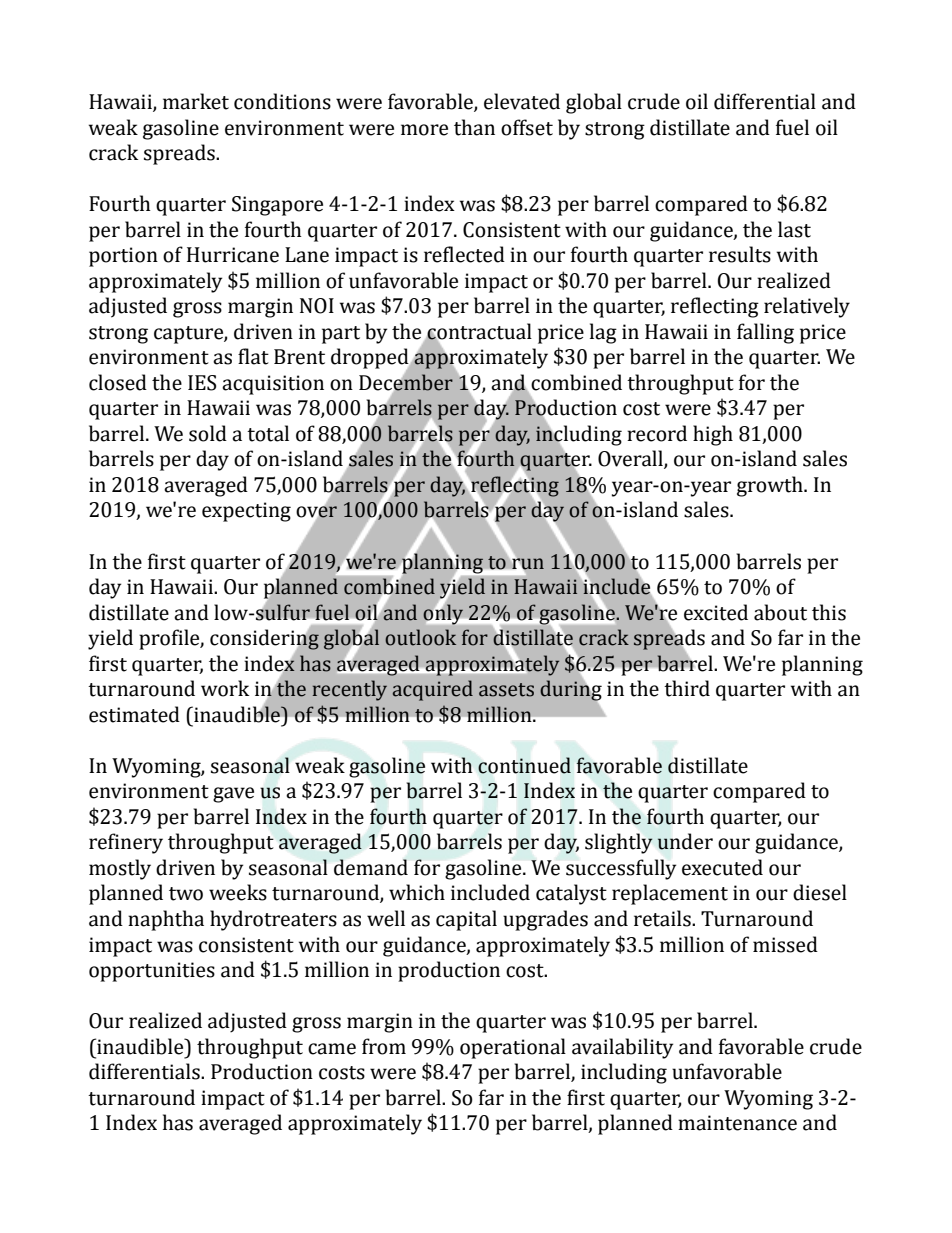 Image resolution: width=952 pixels, height=1233 pixels. What do you see at coordinates (420, 637) in the image?
I see `outlook` at bounding box center [420, 637].
